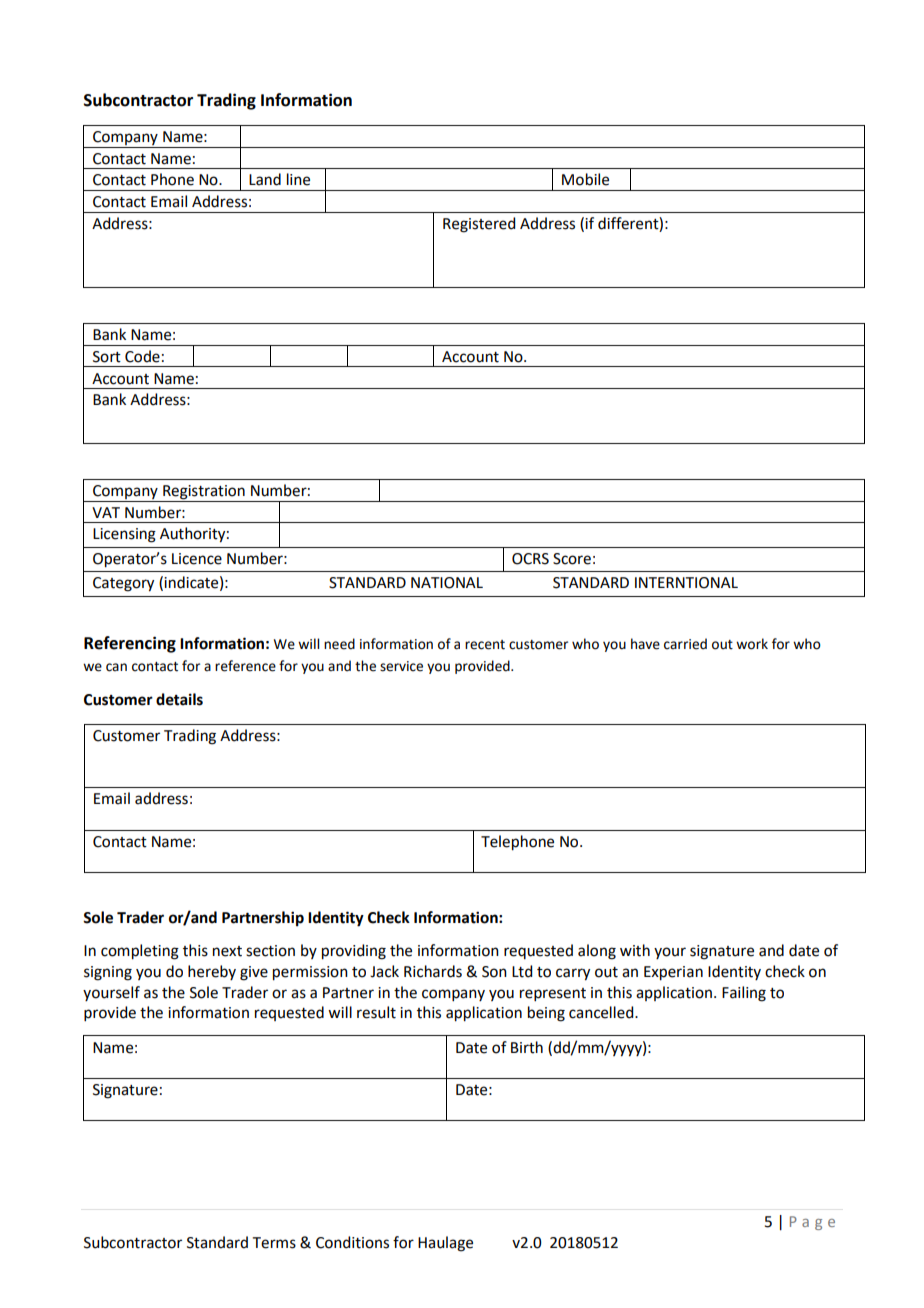 The image size is (924, 1308). What do you see at coordinates (265, 179) in the document?
I see `Land` at bounding box center [265, 179].
